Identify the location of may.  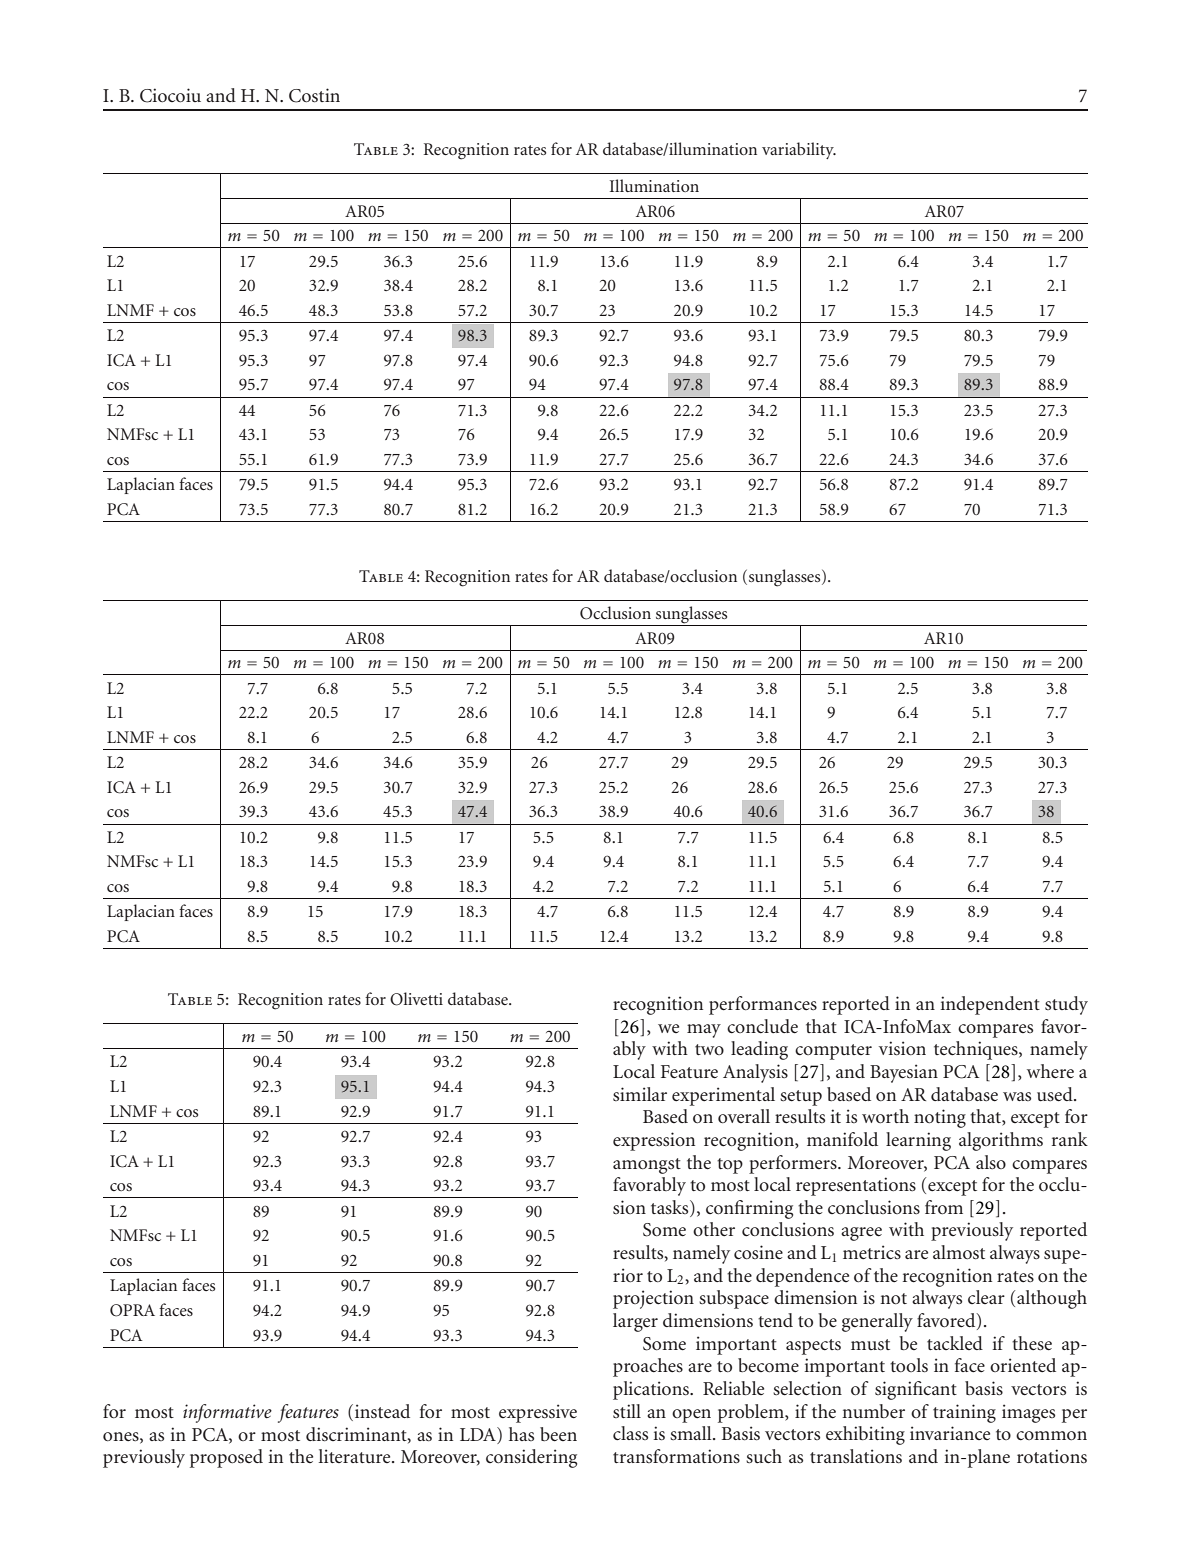
(704, 1031).
